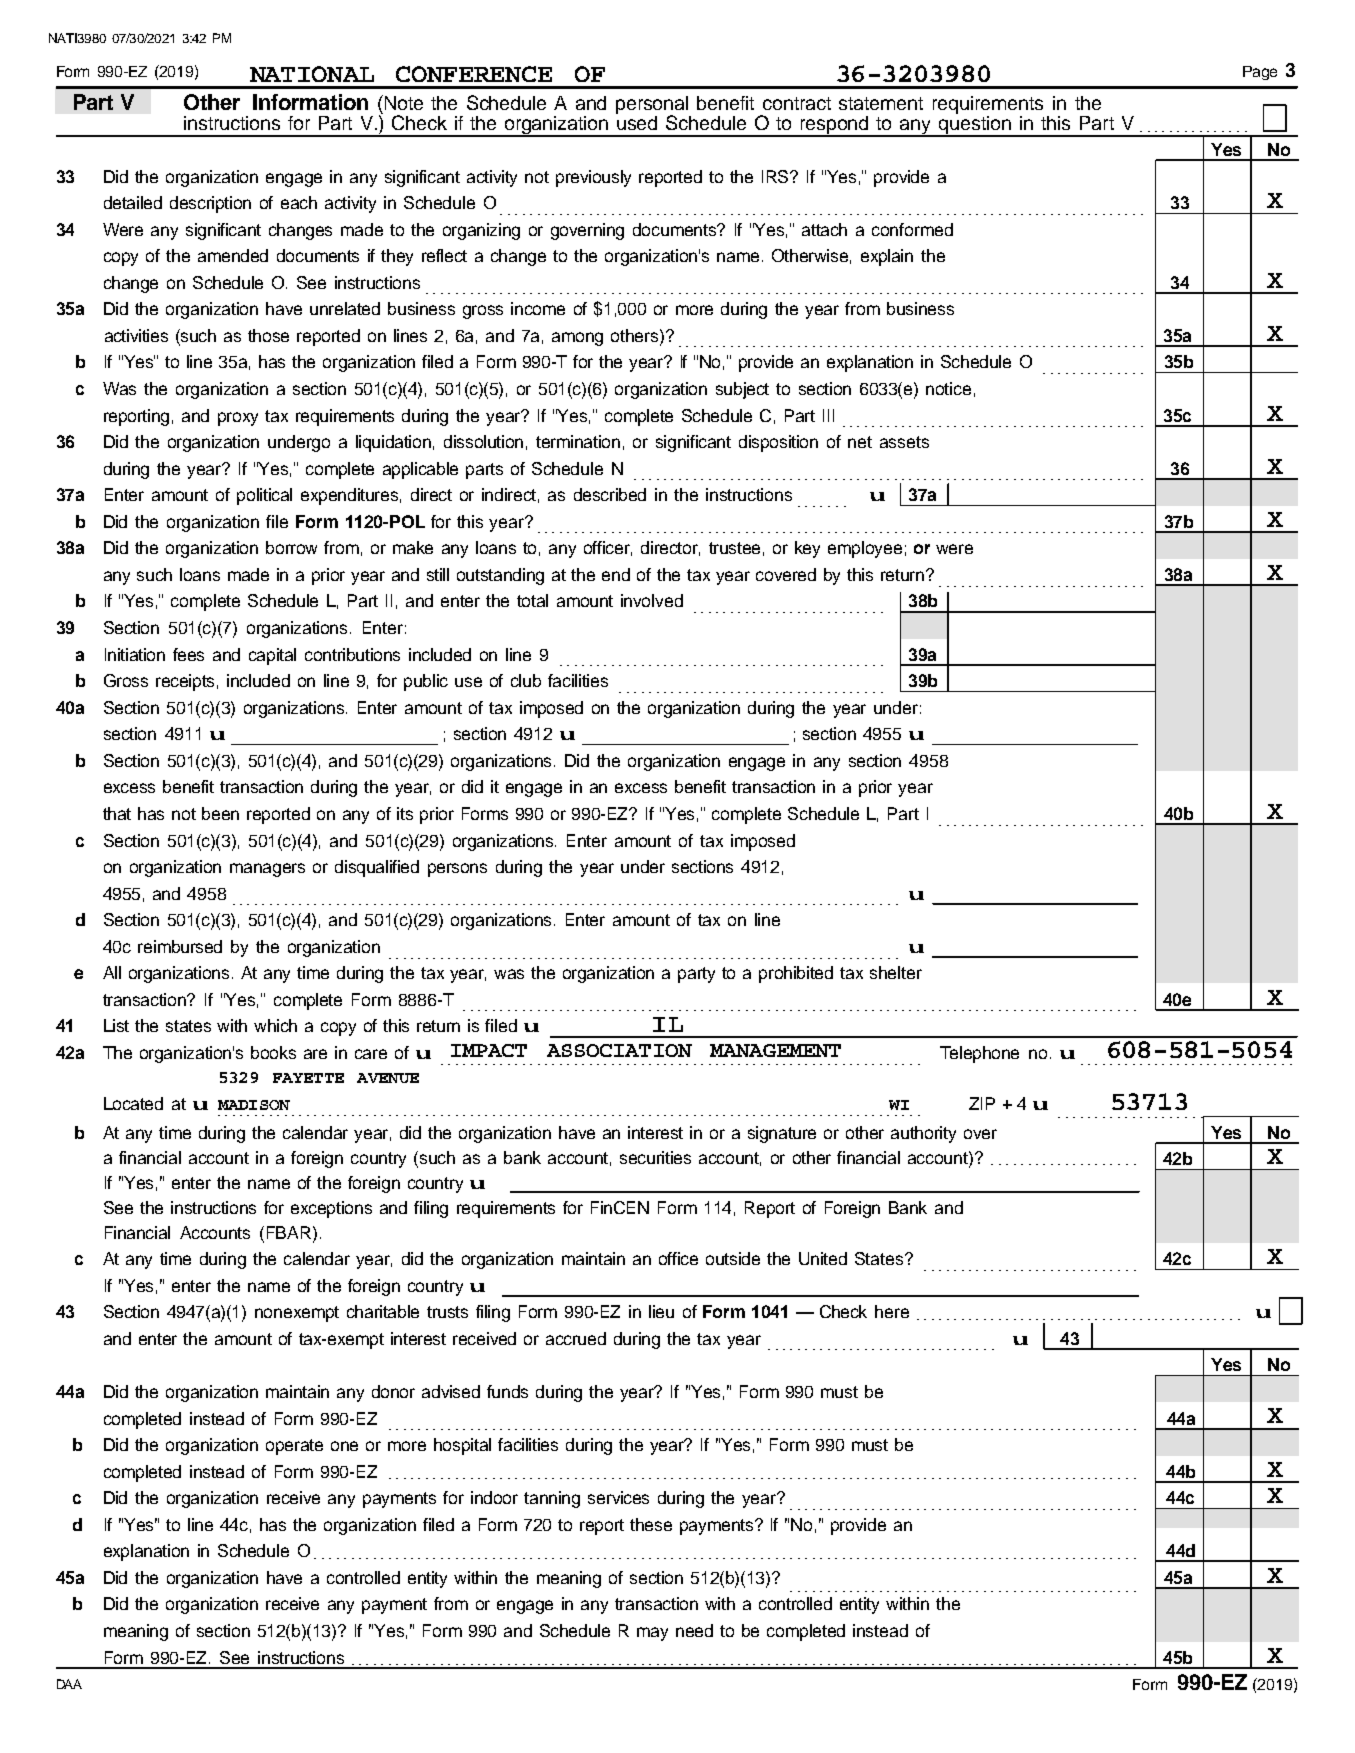  I want to click on need, so click(694, 1630).
